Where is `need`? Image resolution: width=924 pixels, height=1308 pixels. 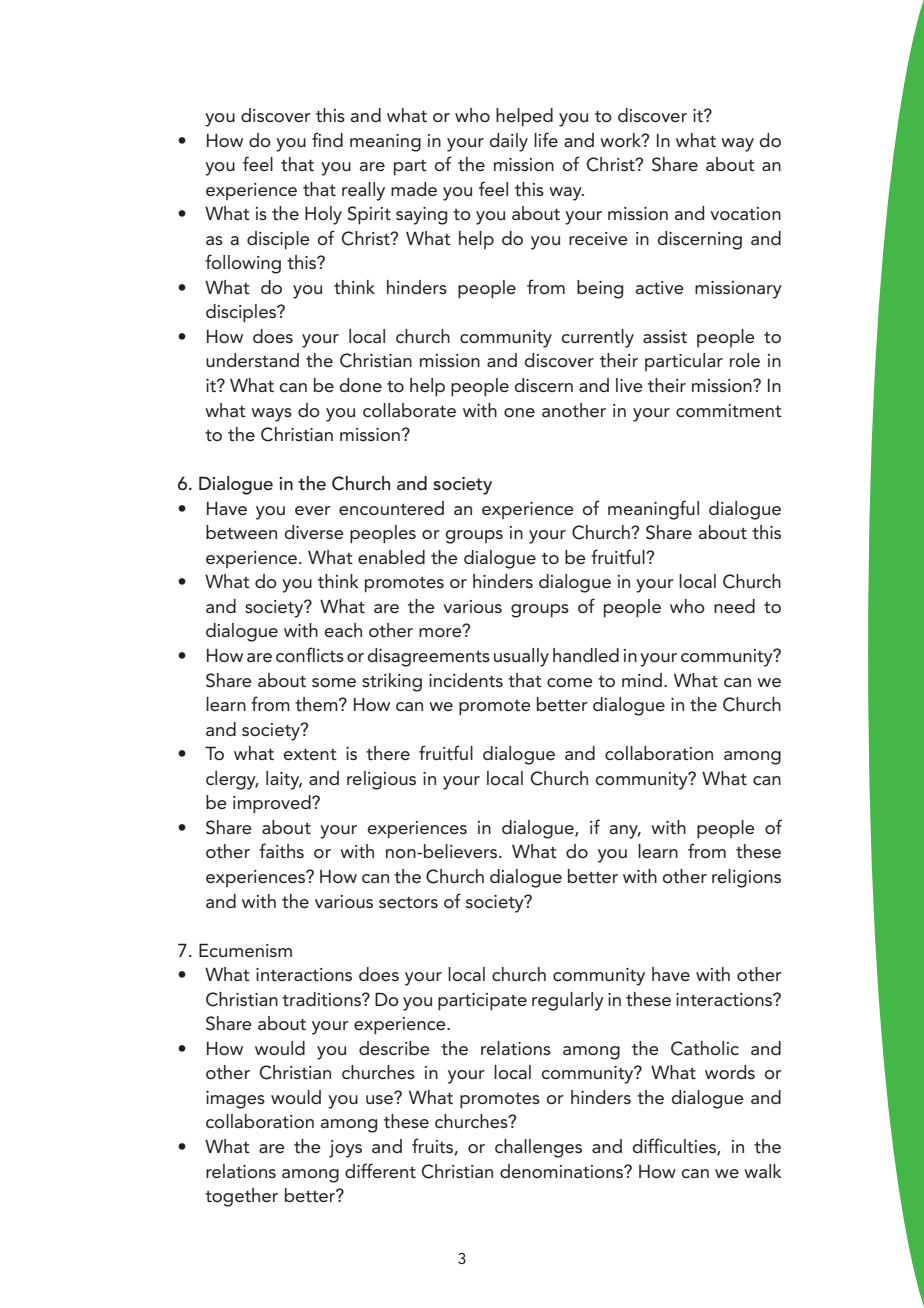
need is located at coordinates (734, 606).
